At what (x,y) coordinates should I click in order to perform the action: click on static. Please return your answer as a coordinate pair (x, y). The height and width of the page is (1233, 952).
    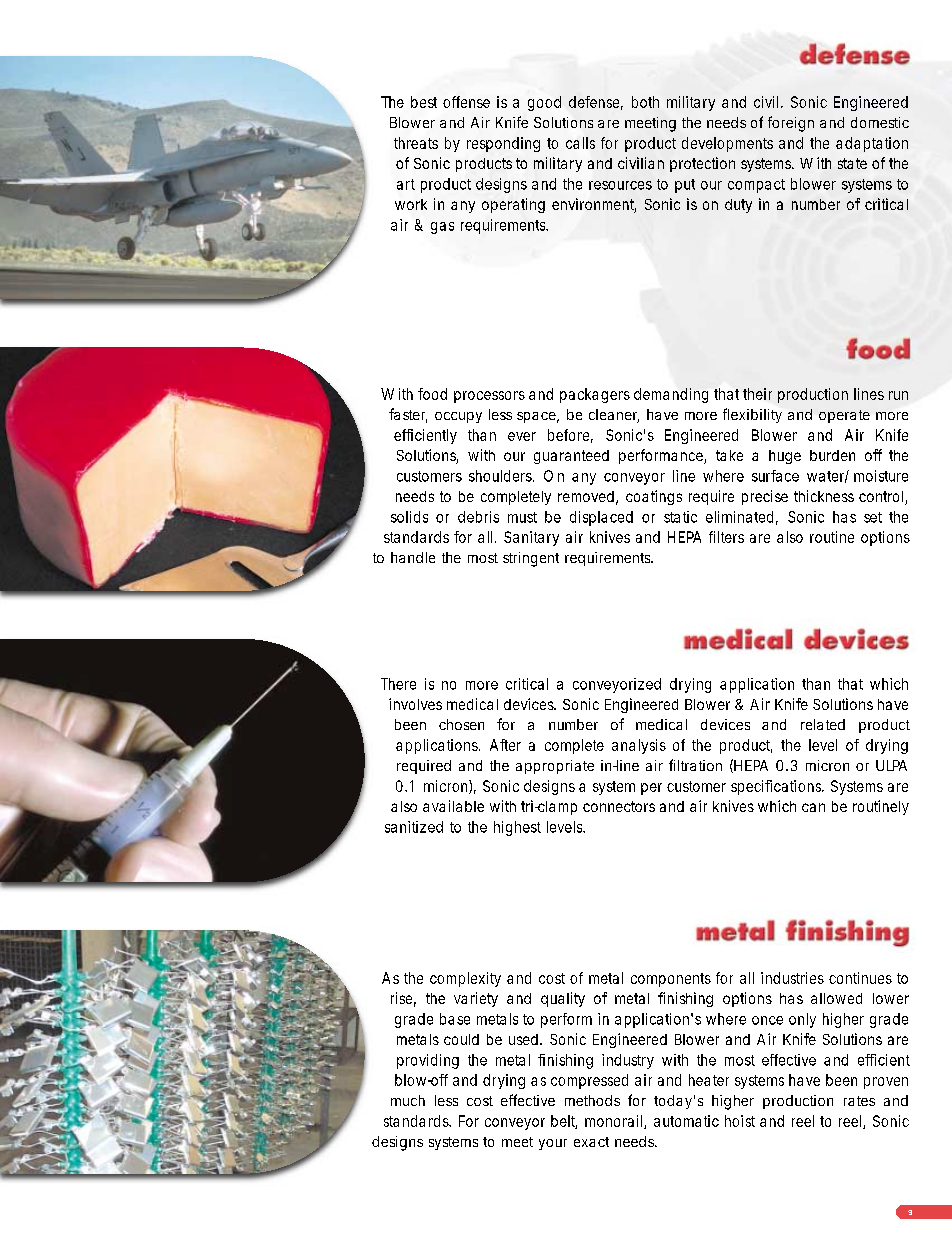
    Looking at the image, I should click on (680, 517).
